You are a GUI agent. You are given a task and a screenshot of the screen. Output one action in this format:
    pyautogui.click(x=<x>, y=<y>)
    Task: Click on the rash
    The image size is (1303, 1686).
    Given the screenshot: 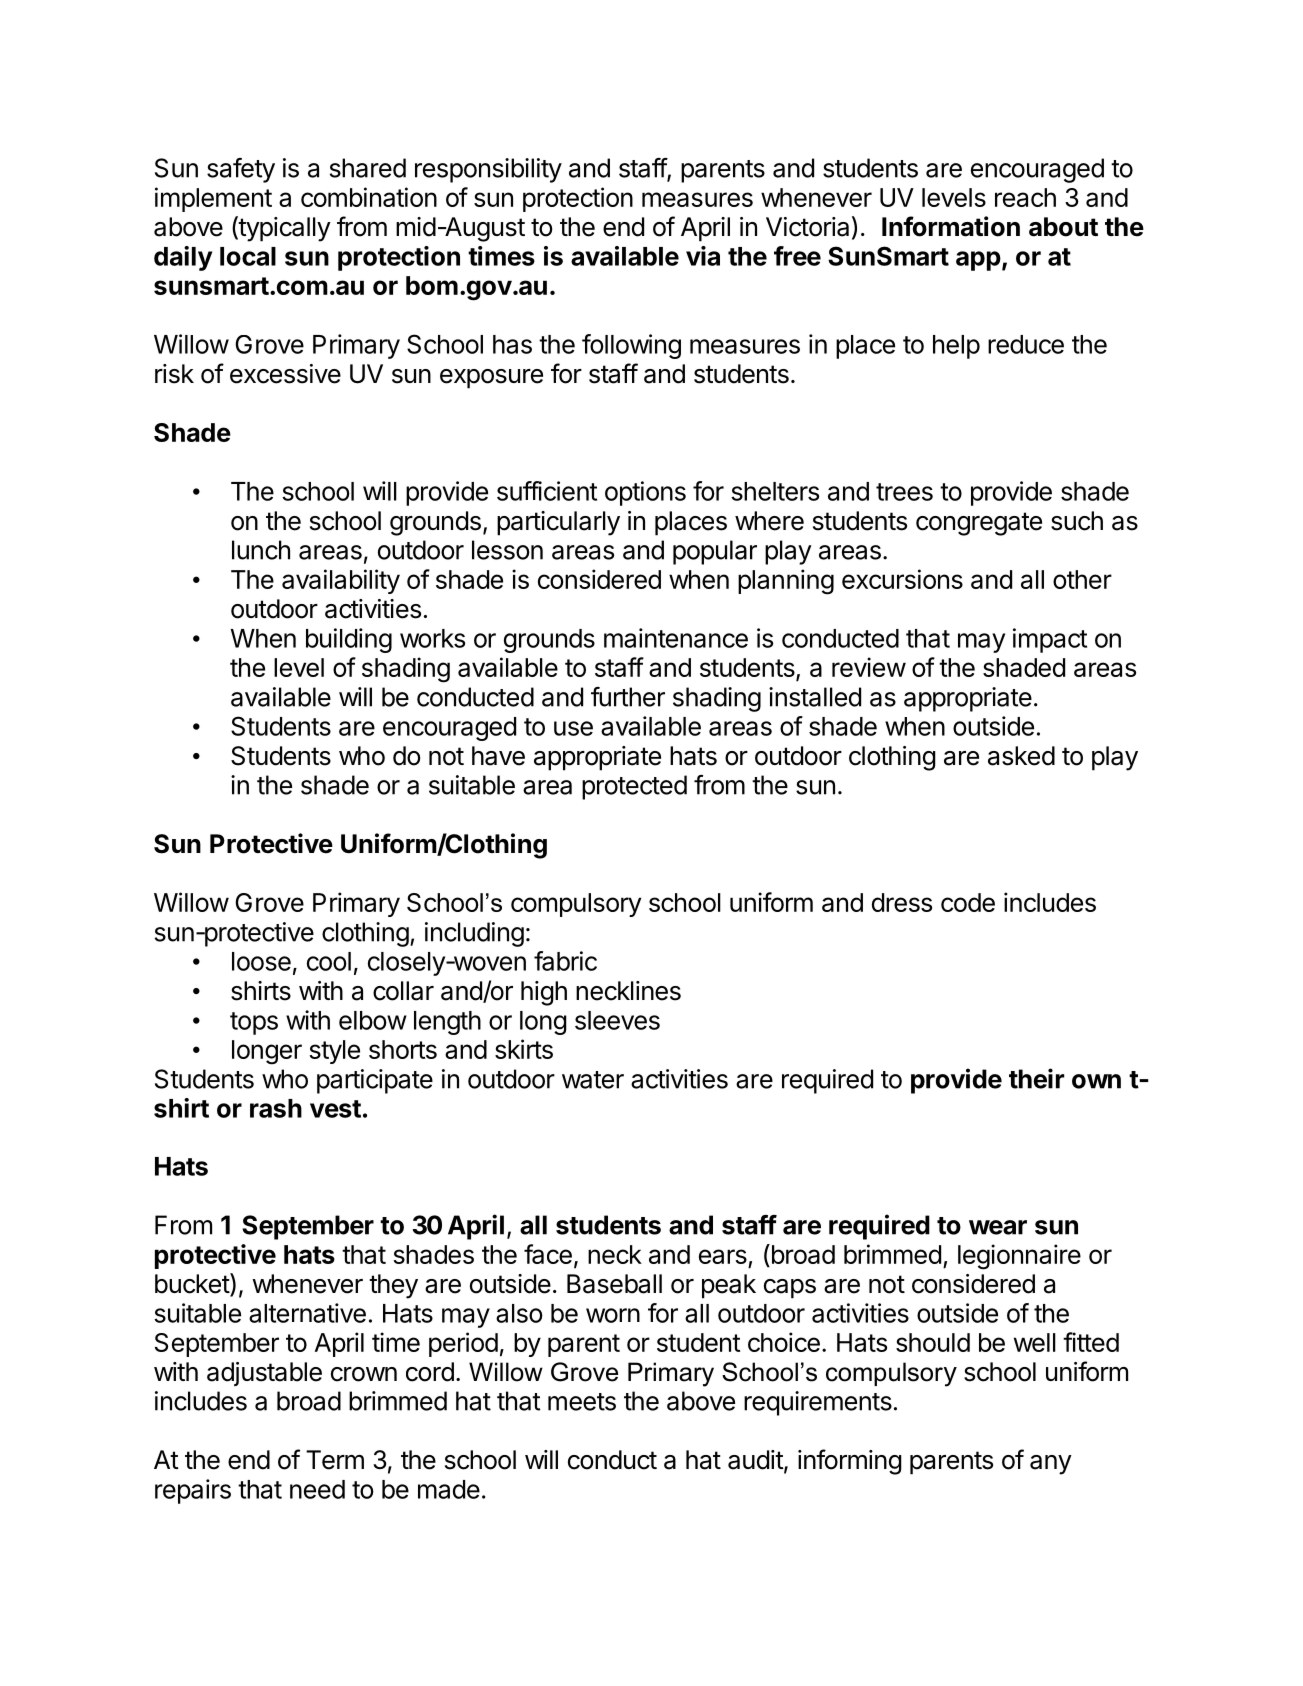 What is the action you would take?
    pyautogui.click(x=276, y=1108)
